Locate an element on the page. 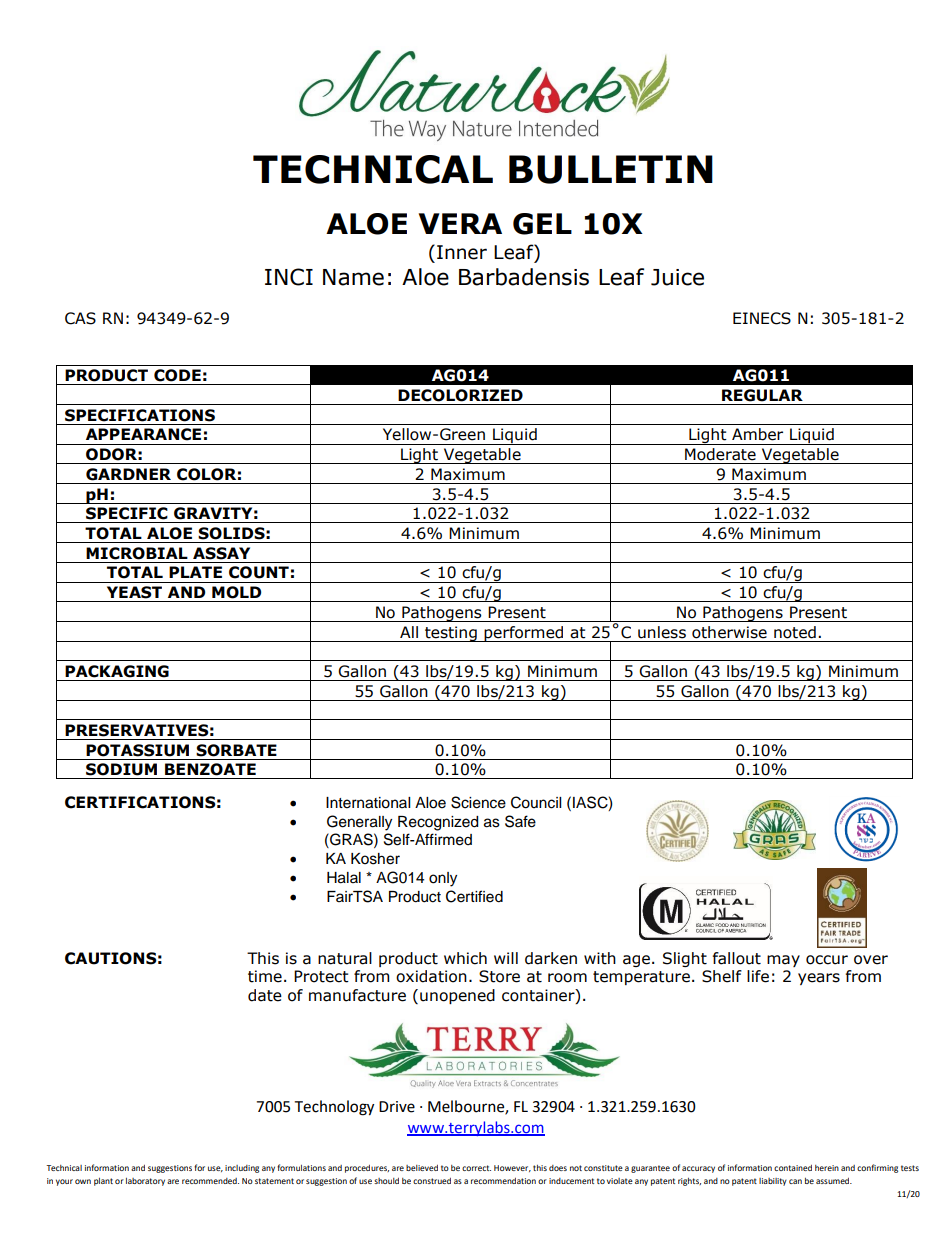 The image size is (952, 1233). VERA is located at coordinates (460, 223).
